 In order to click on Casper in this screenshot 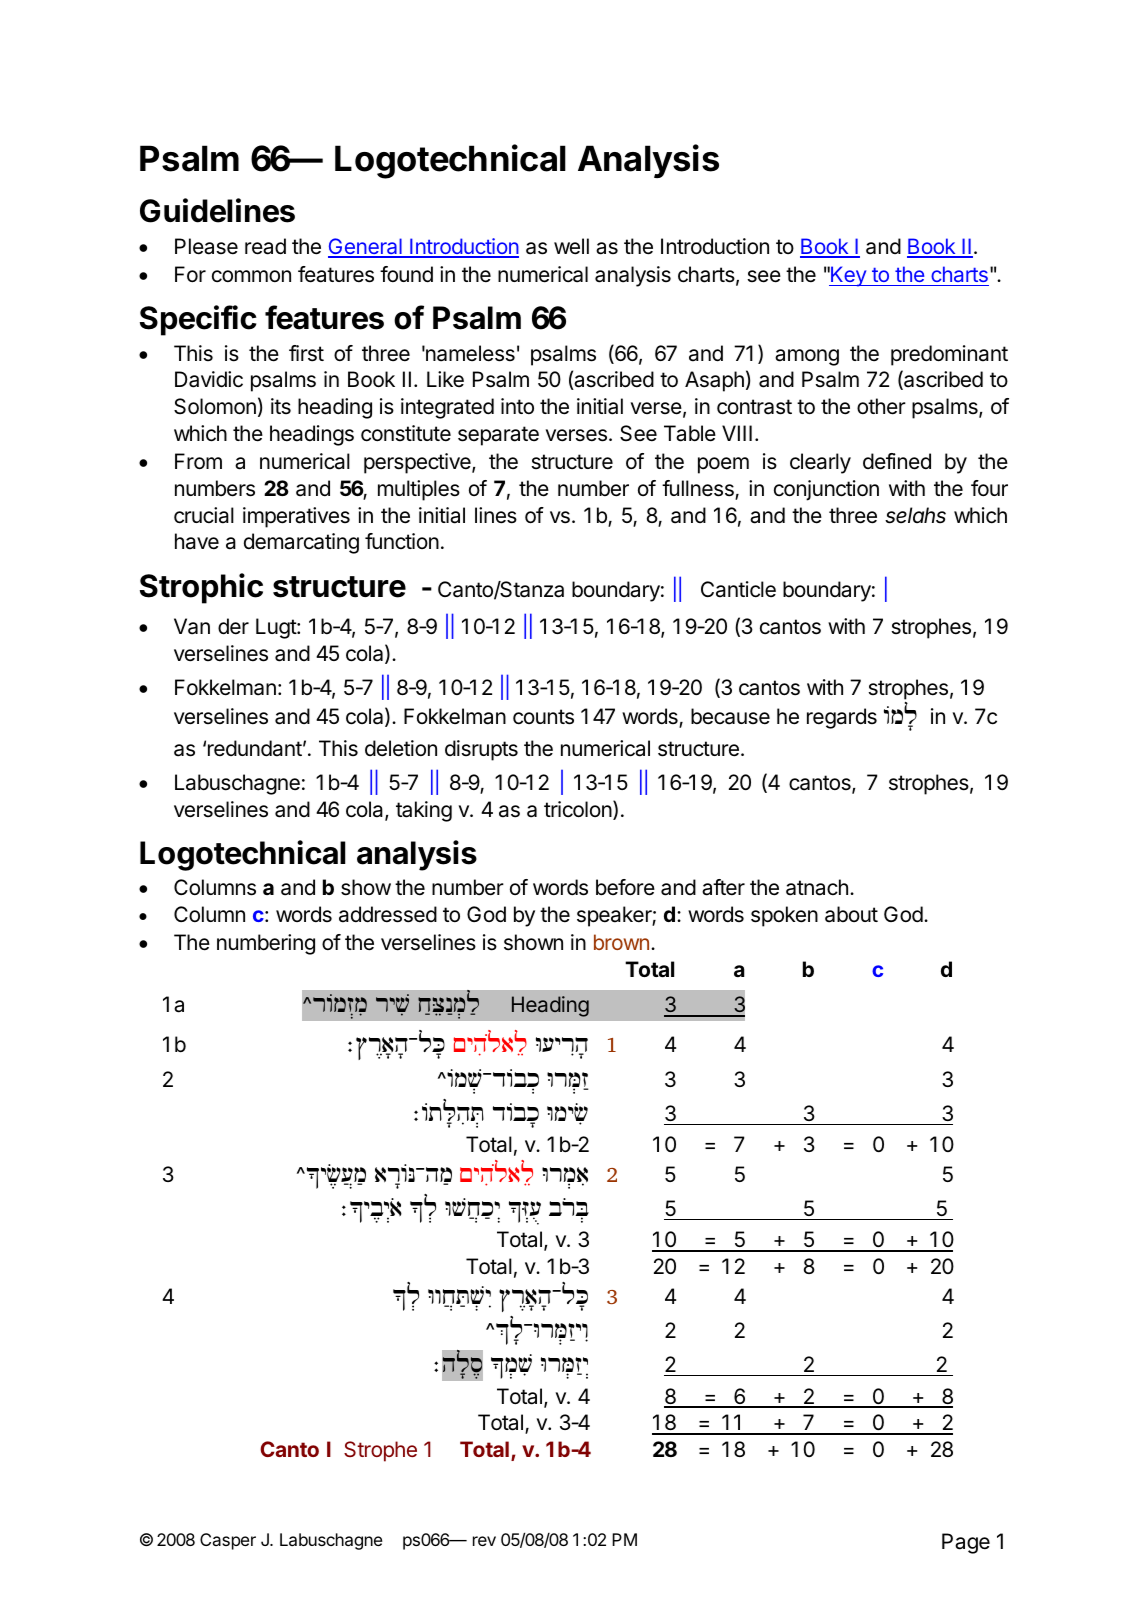, I will do `click(228, 1541)`.
